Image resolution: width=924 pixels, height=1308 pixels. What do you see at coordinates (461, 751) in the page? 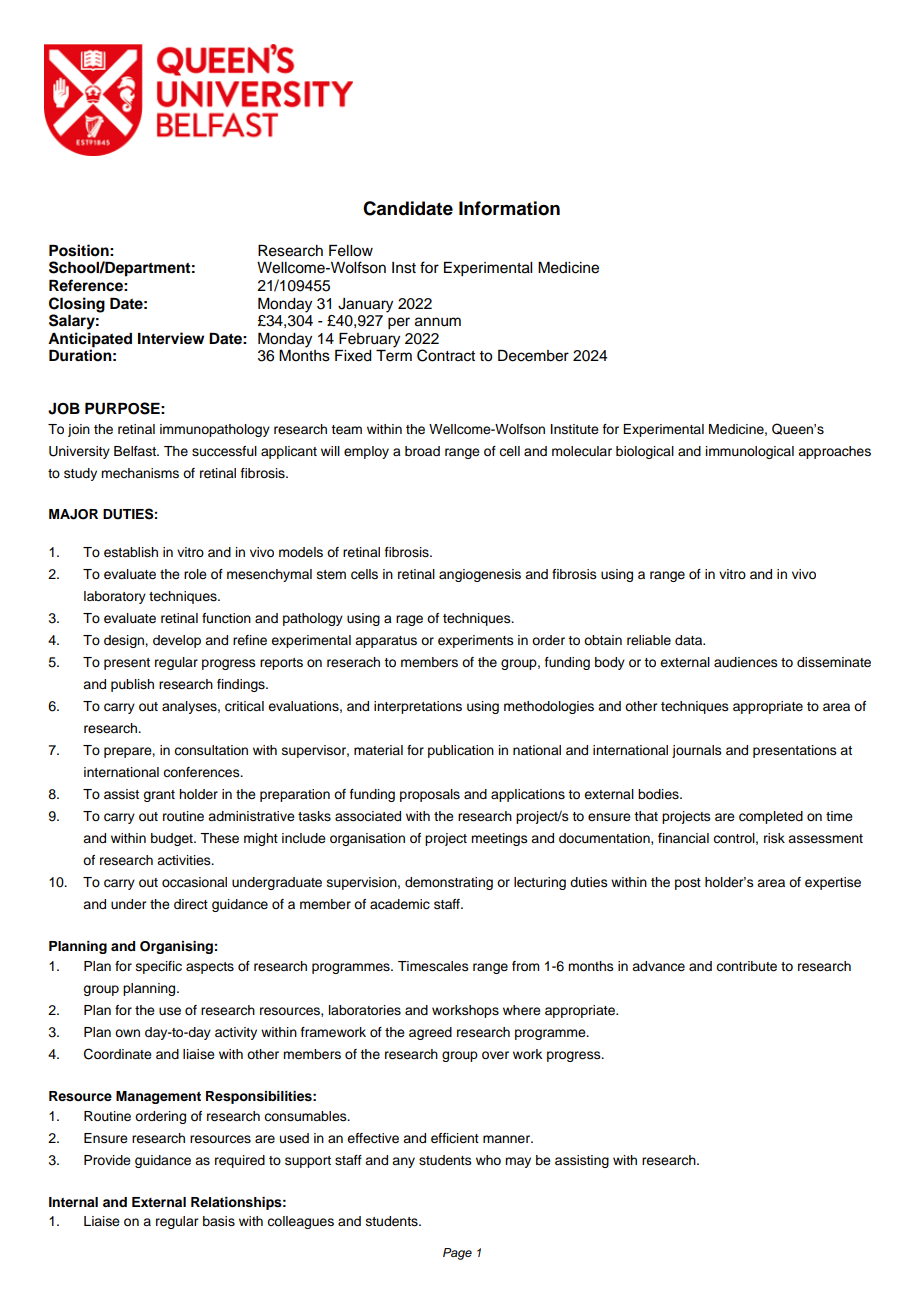
I see `publication` at bounding box center [461, 751].
